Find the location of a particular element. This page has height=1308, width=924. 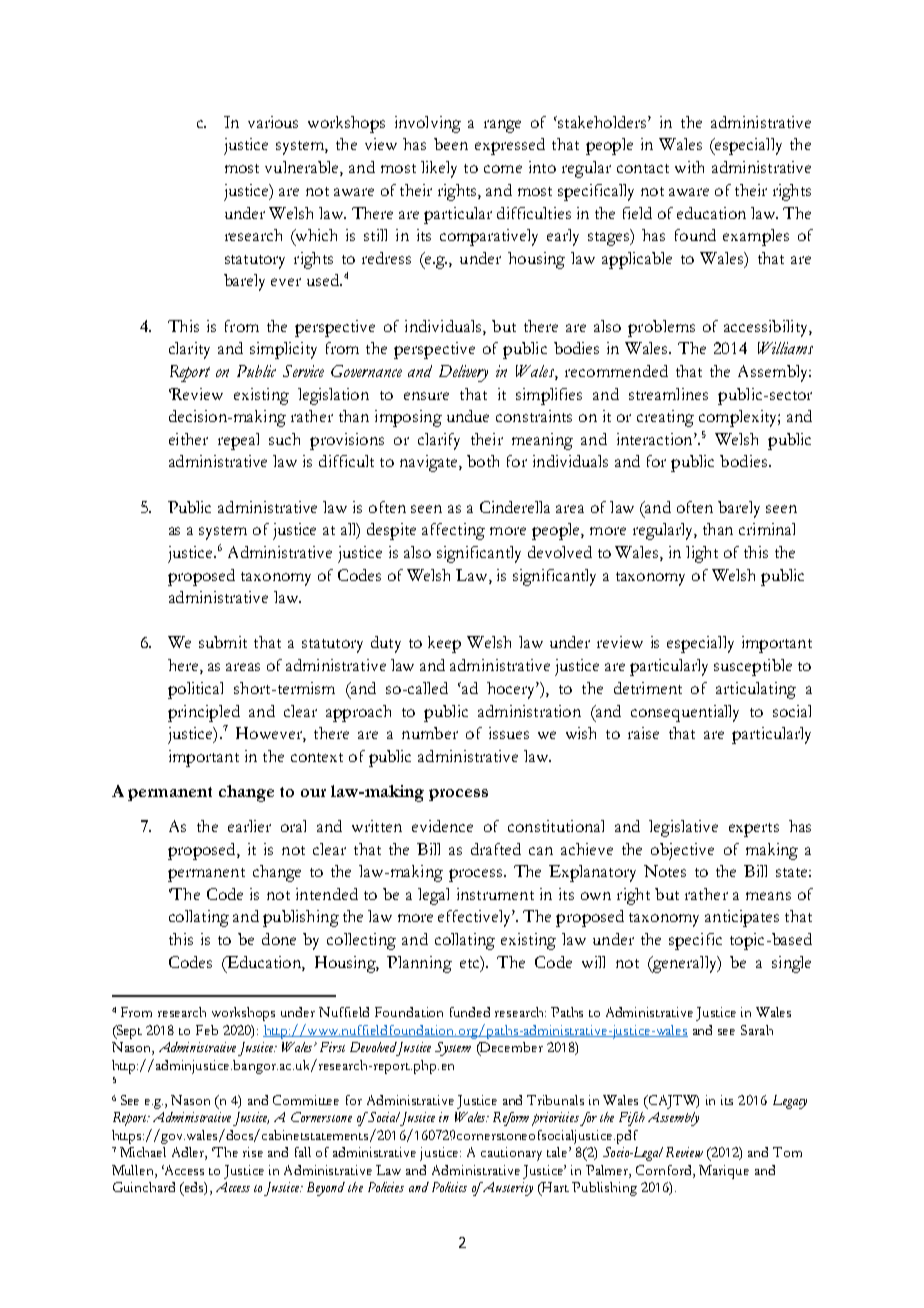

rise is located at coordinates (253, 1152).
